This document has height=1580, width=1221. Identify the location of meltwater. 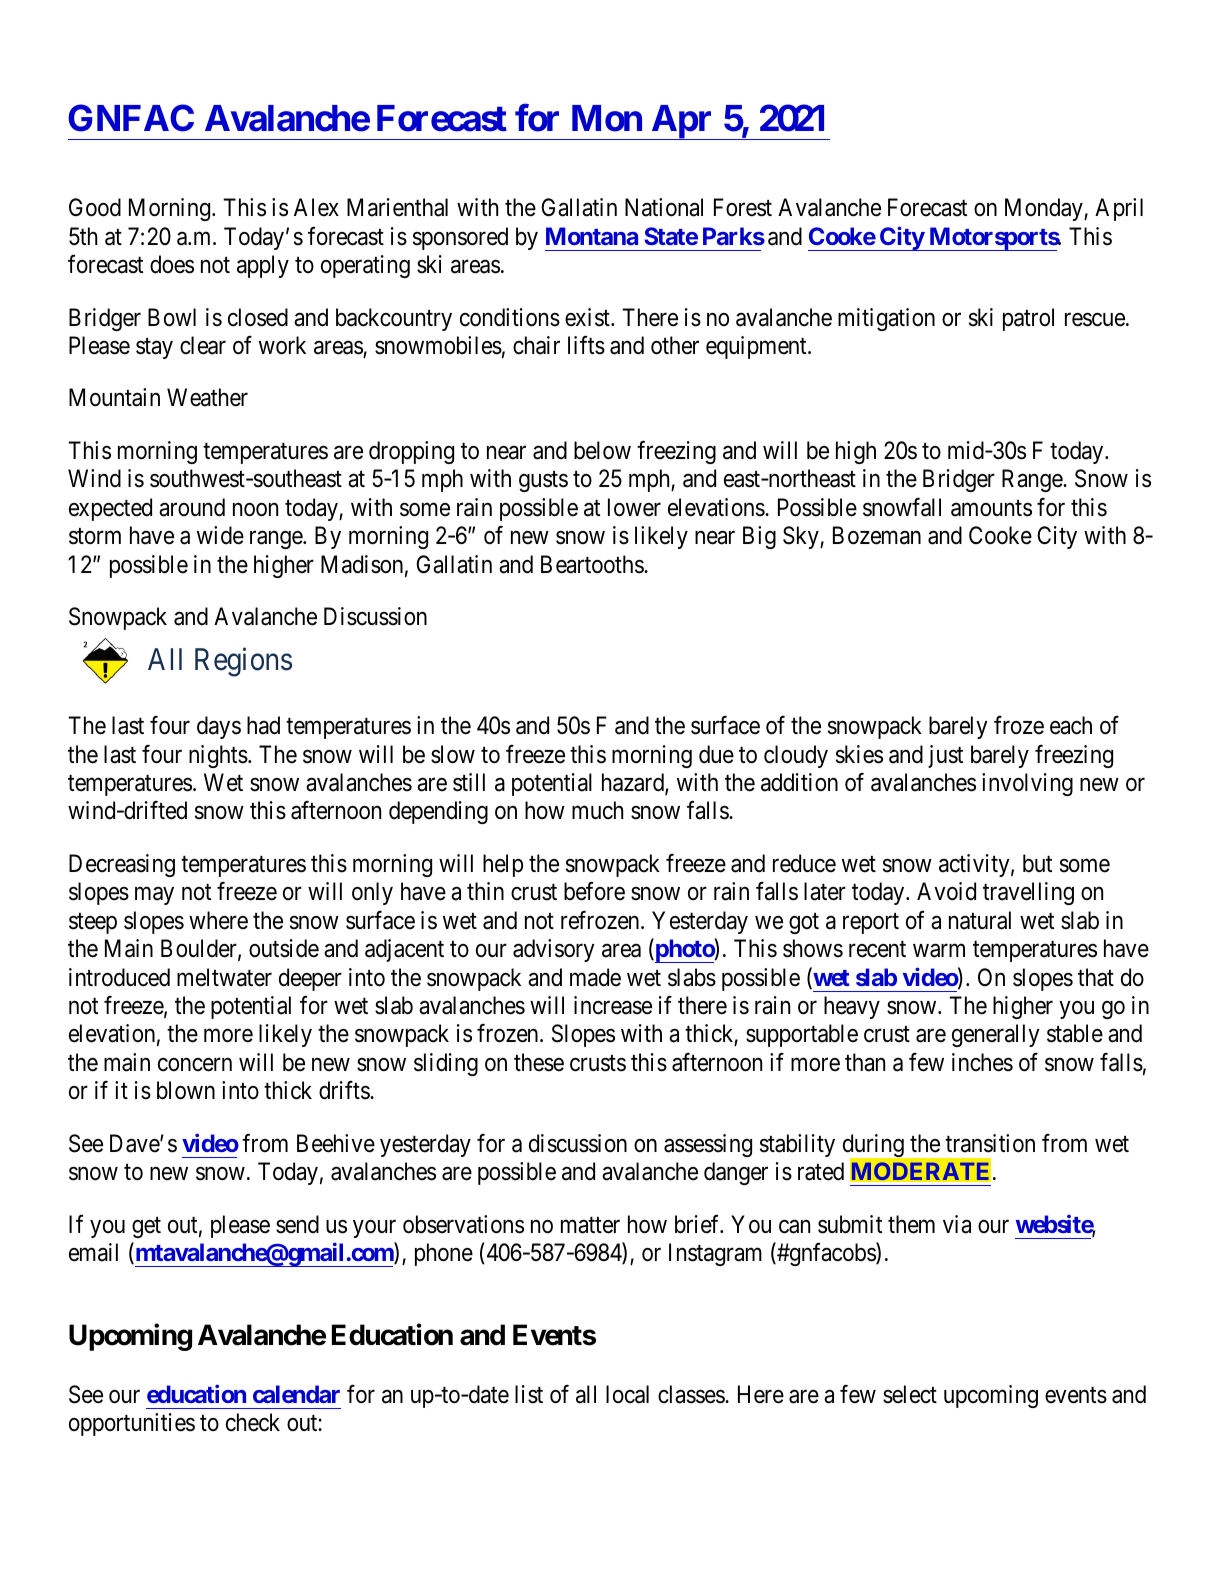
(224, 977).
